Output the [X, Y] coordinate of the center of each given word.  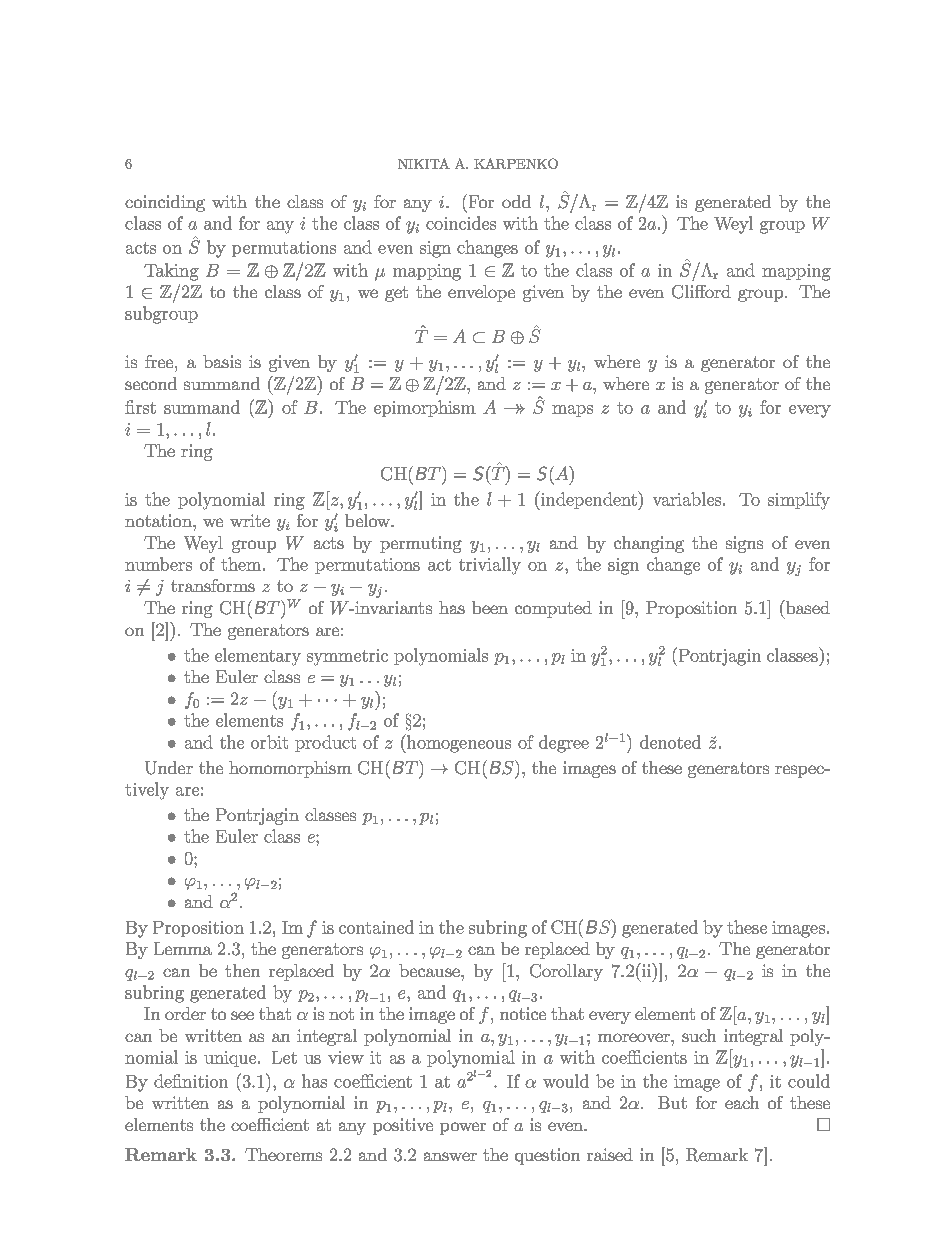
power [463, 1128]
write [250, 520]
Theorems [283, 1154]
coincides [461, 223]
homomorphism [290, 769]
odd [516, 201]
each [742, 1102]
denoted [670, 742]
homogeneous [458, 743]
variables [687, 499]
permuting [421, 544]
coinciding [165, 203]
